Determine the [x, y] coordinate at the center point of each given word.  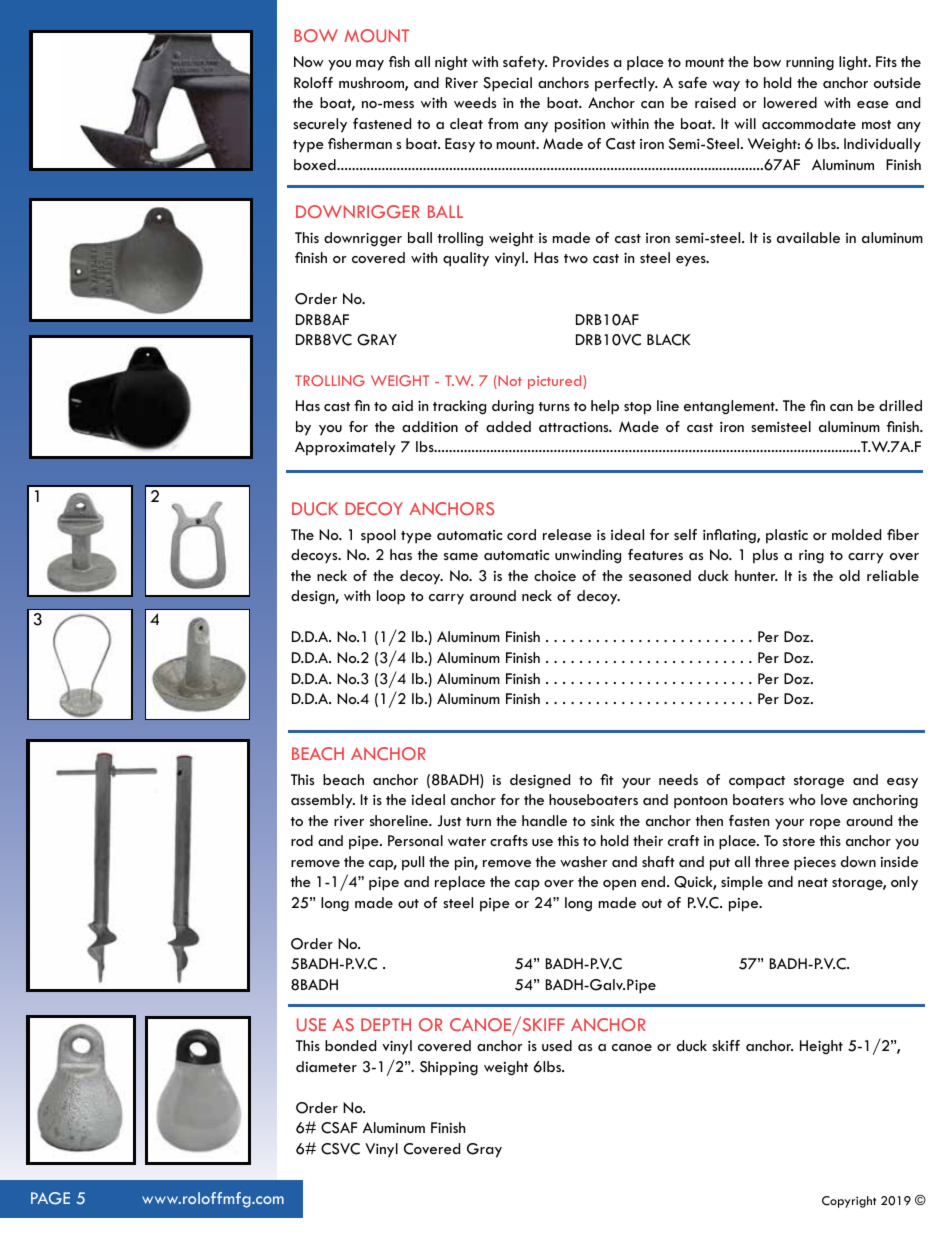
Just [449, 821]
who [802, 799]
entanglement [730, 407]
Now [308, 61]
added [508, 426]
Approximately [345, 448]
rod [302, 840]
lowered [790, 102]
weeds [475, 102]
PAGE [50, 1198]
